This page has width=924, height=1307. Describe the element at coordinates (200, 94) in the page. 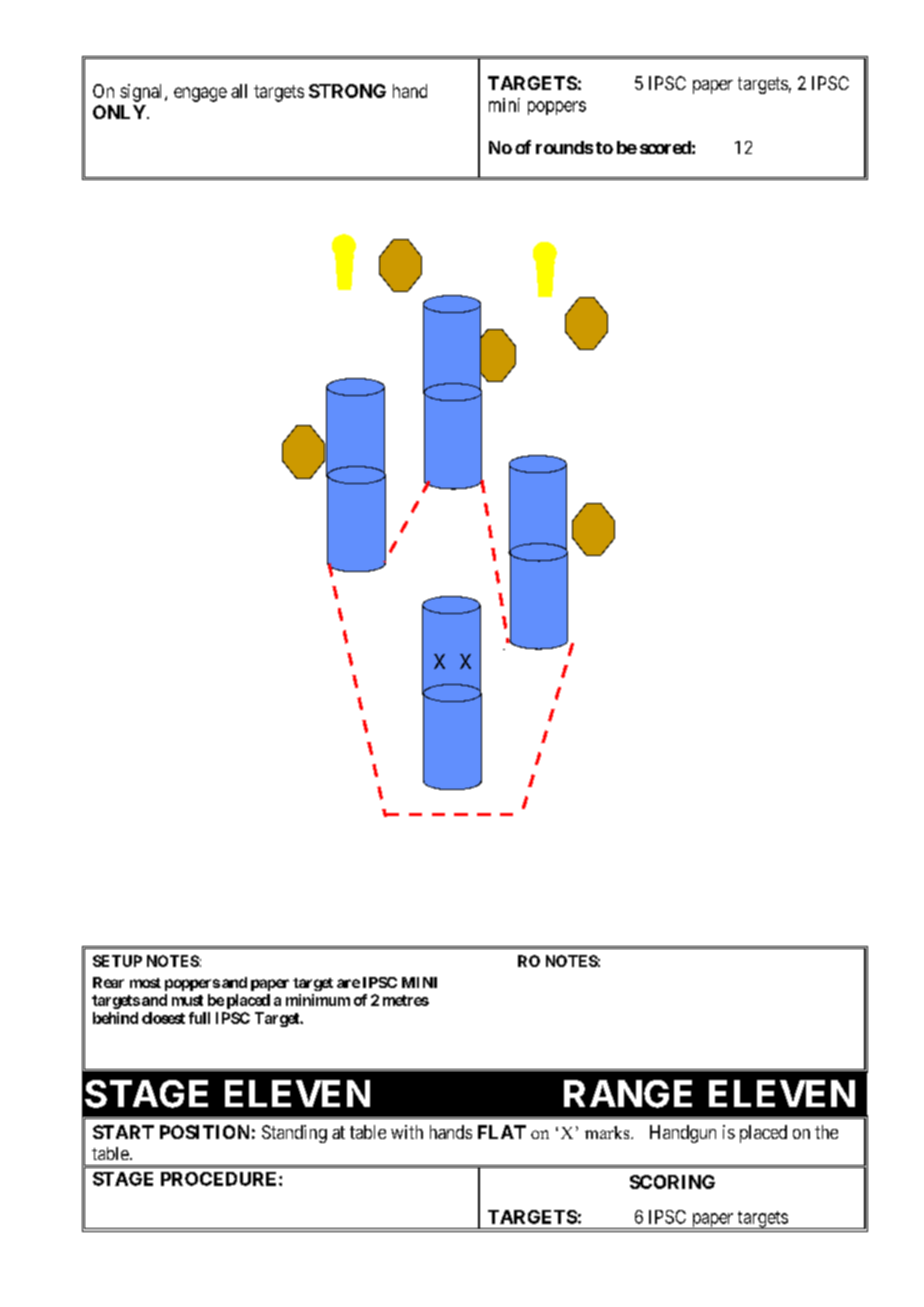

I see `engage` at that location.
